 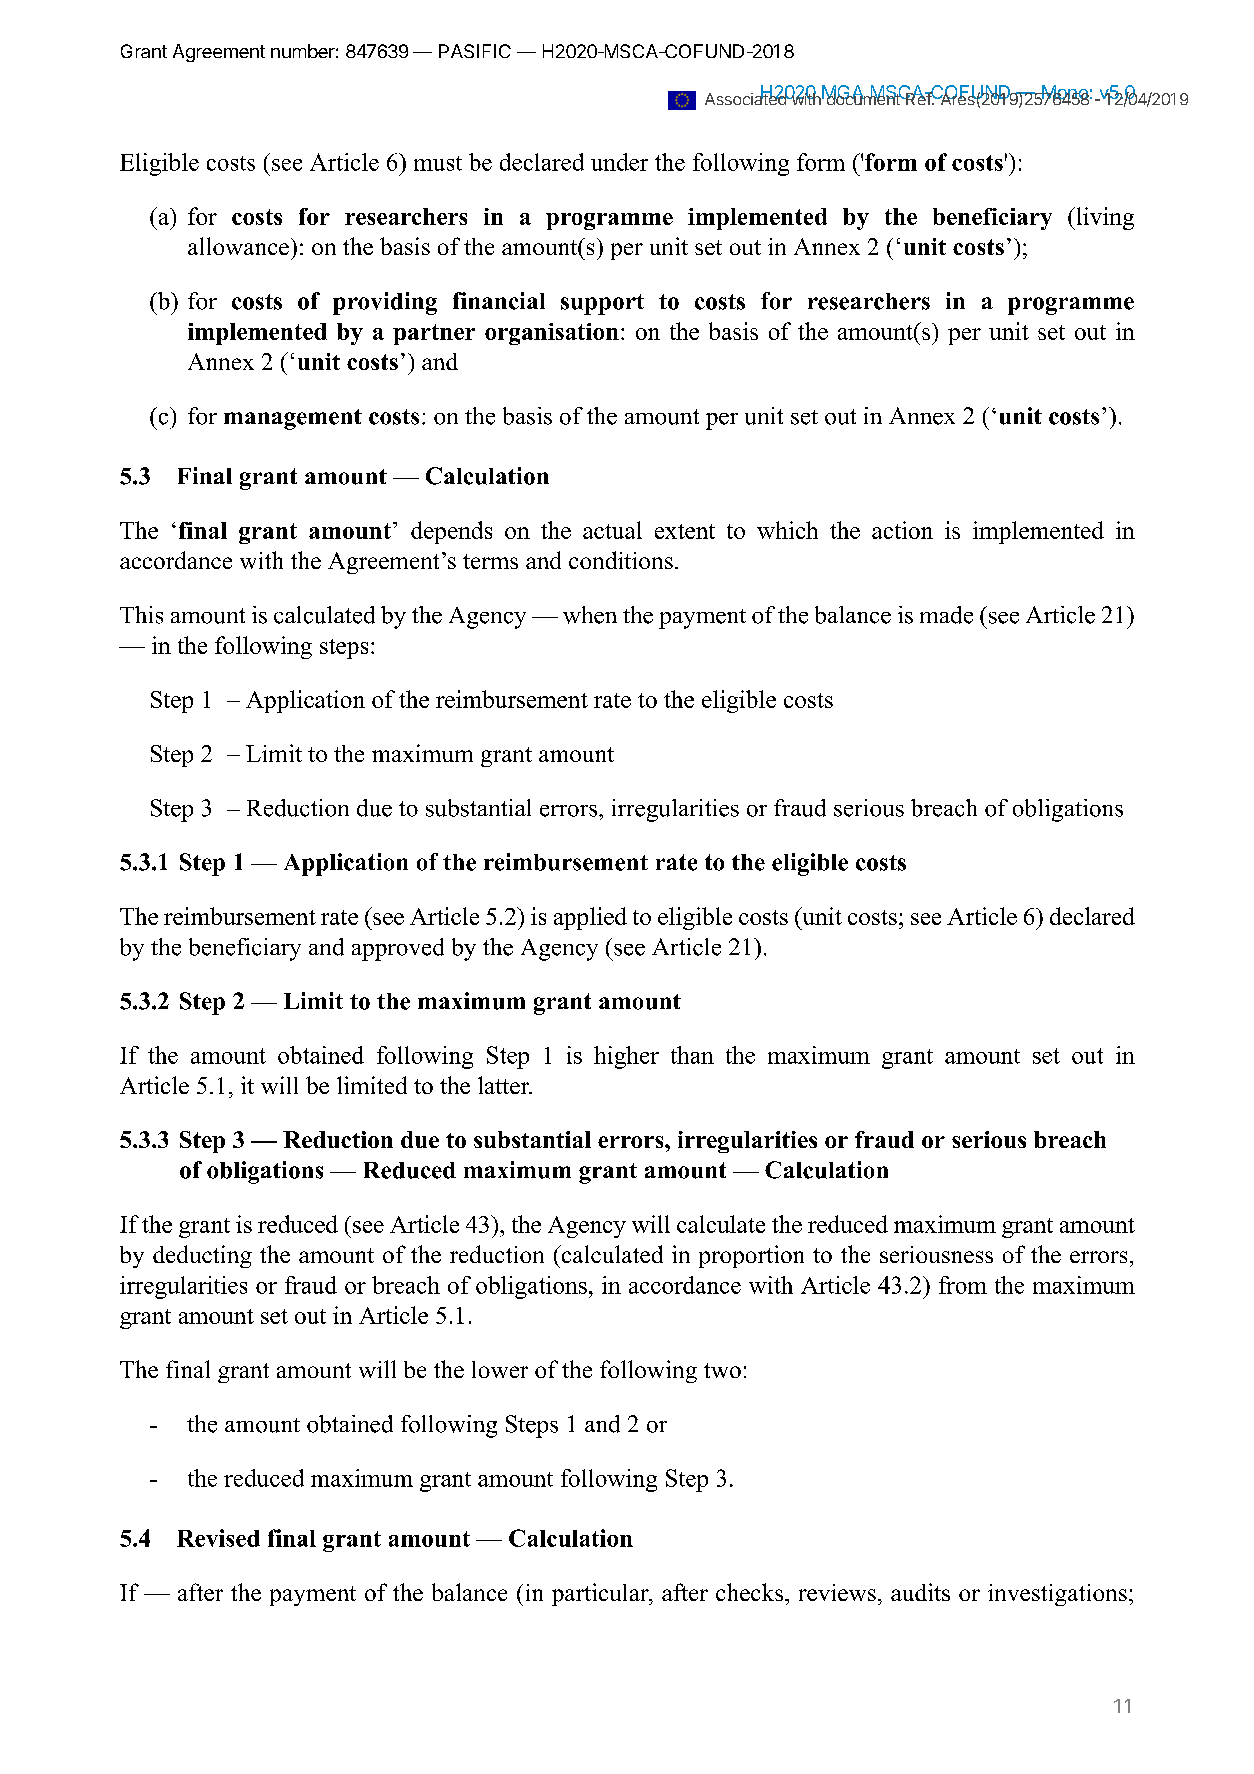 I want to click on Revised, so click(x=218, y=1538).
